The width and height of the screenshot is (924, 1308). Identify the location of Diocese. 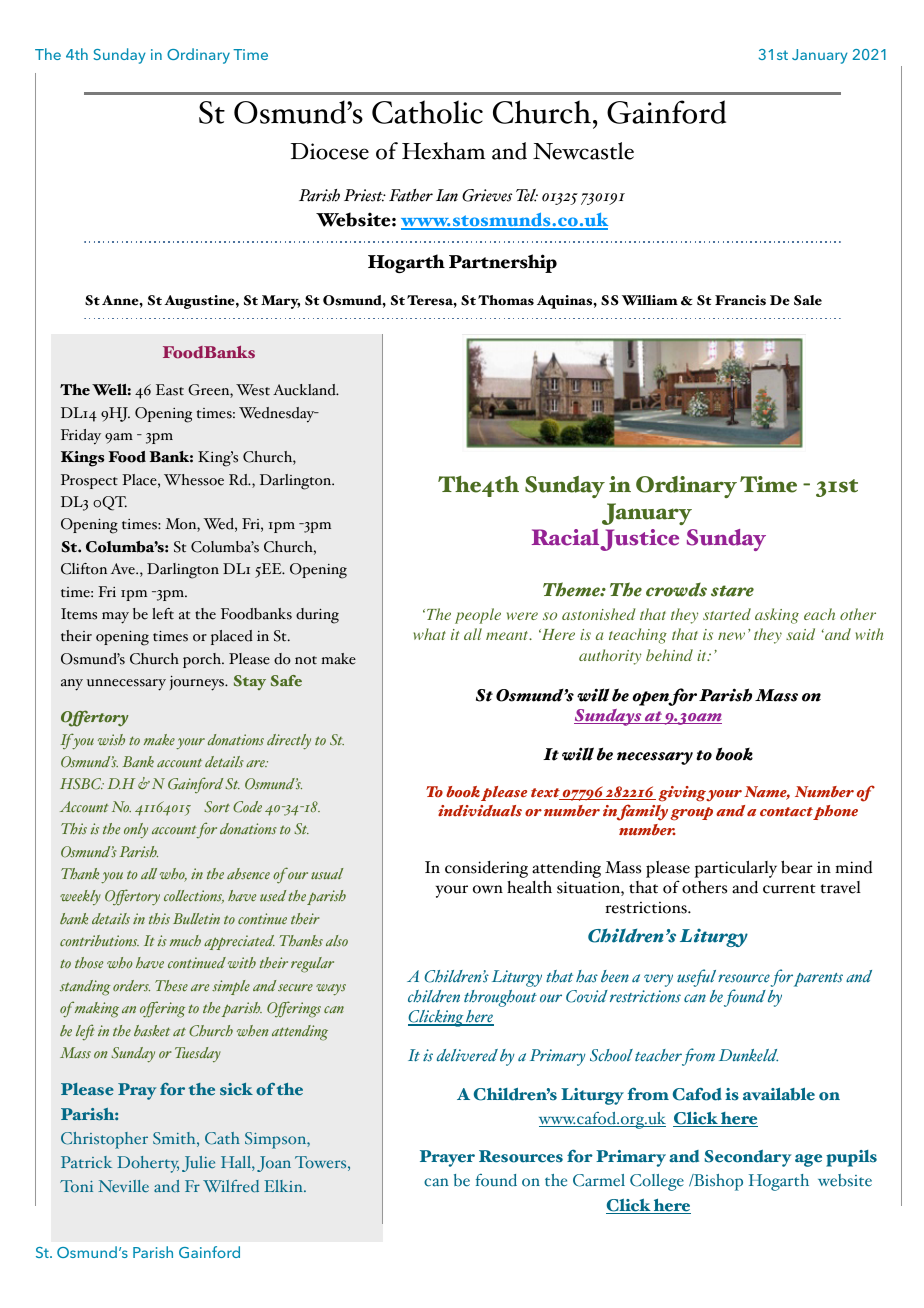
(330, 151).
